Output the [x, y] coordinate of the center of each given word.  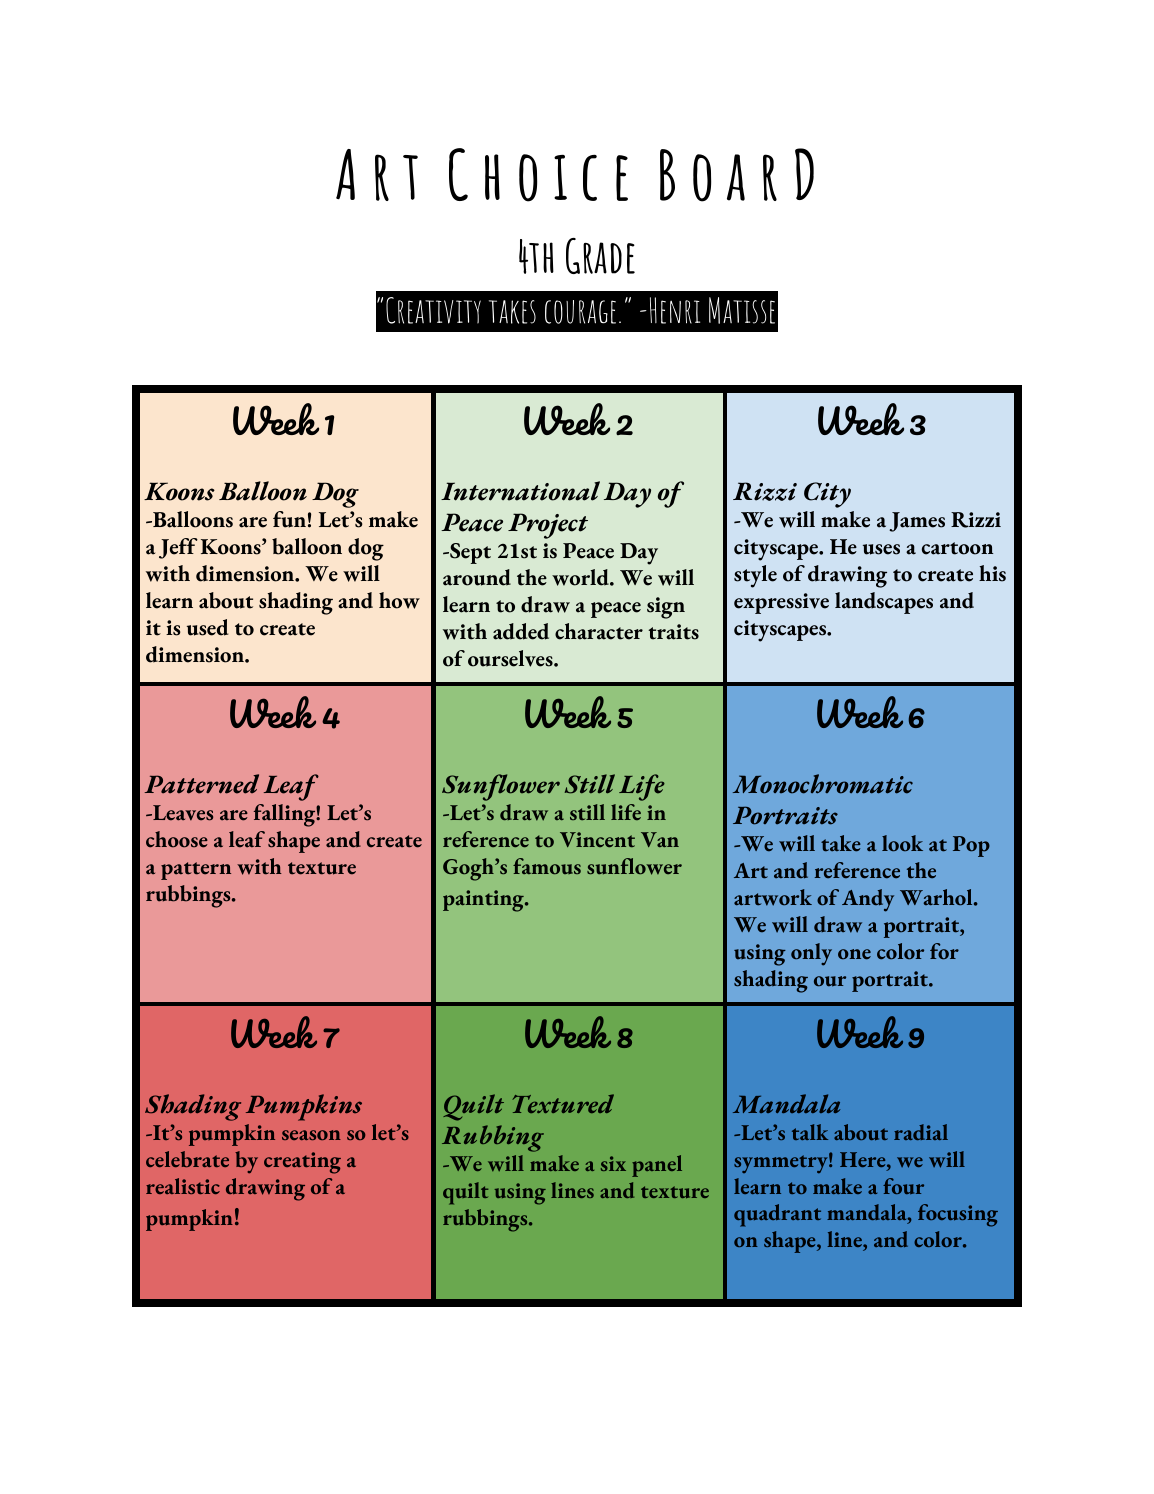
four [903, 1186]
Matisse [742, 310]
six [613, 1163]
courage [580, 312]
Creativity [433, 310]
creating [302, 1163]
